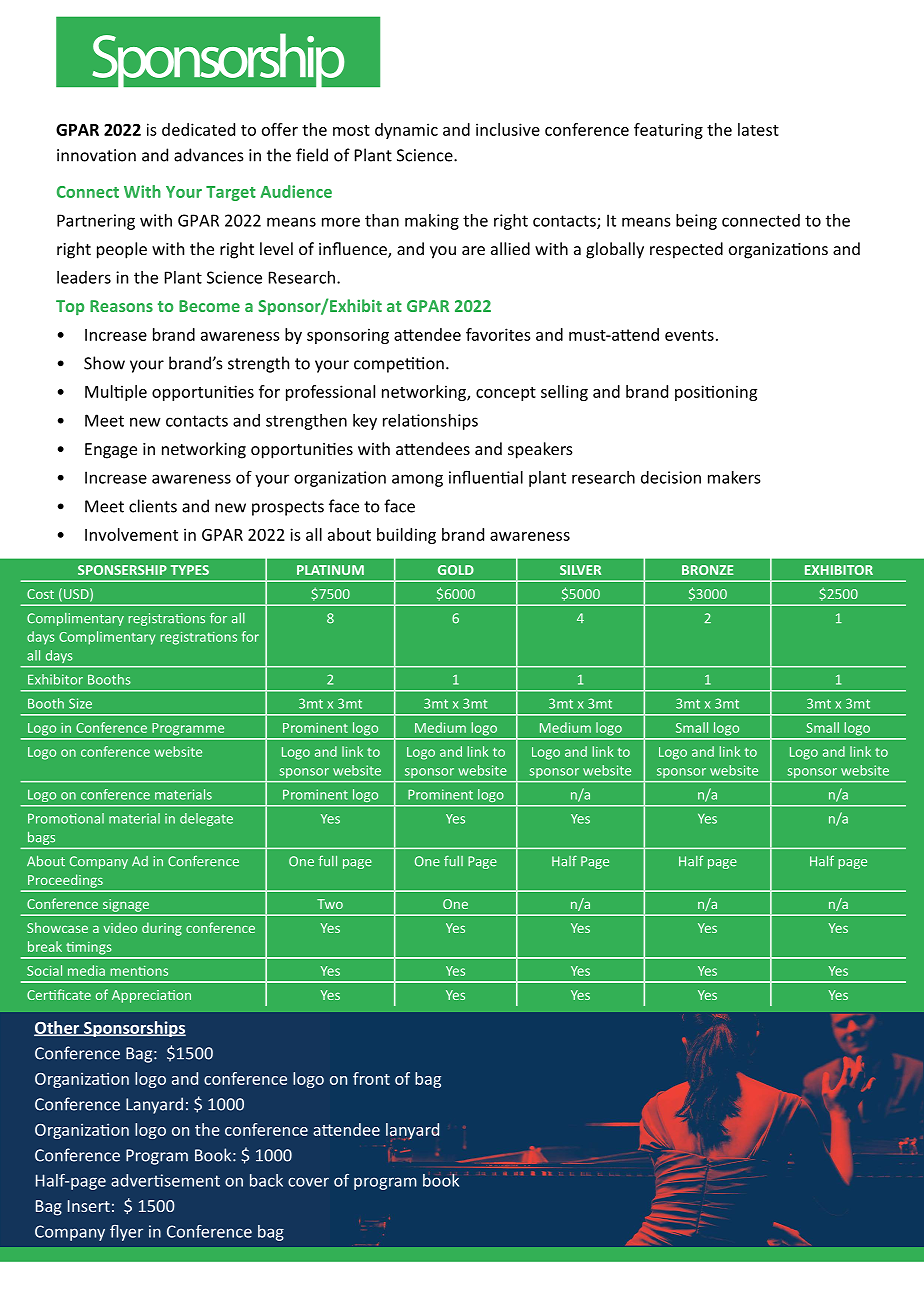 The width and height of the screenshot is (924, 1308). What do you see at coordinates (371, 1078) in the screenshot?
I see `front` at bounding box center [371, 1078].
